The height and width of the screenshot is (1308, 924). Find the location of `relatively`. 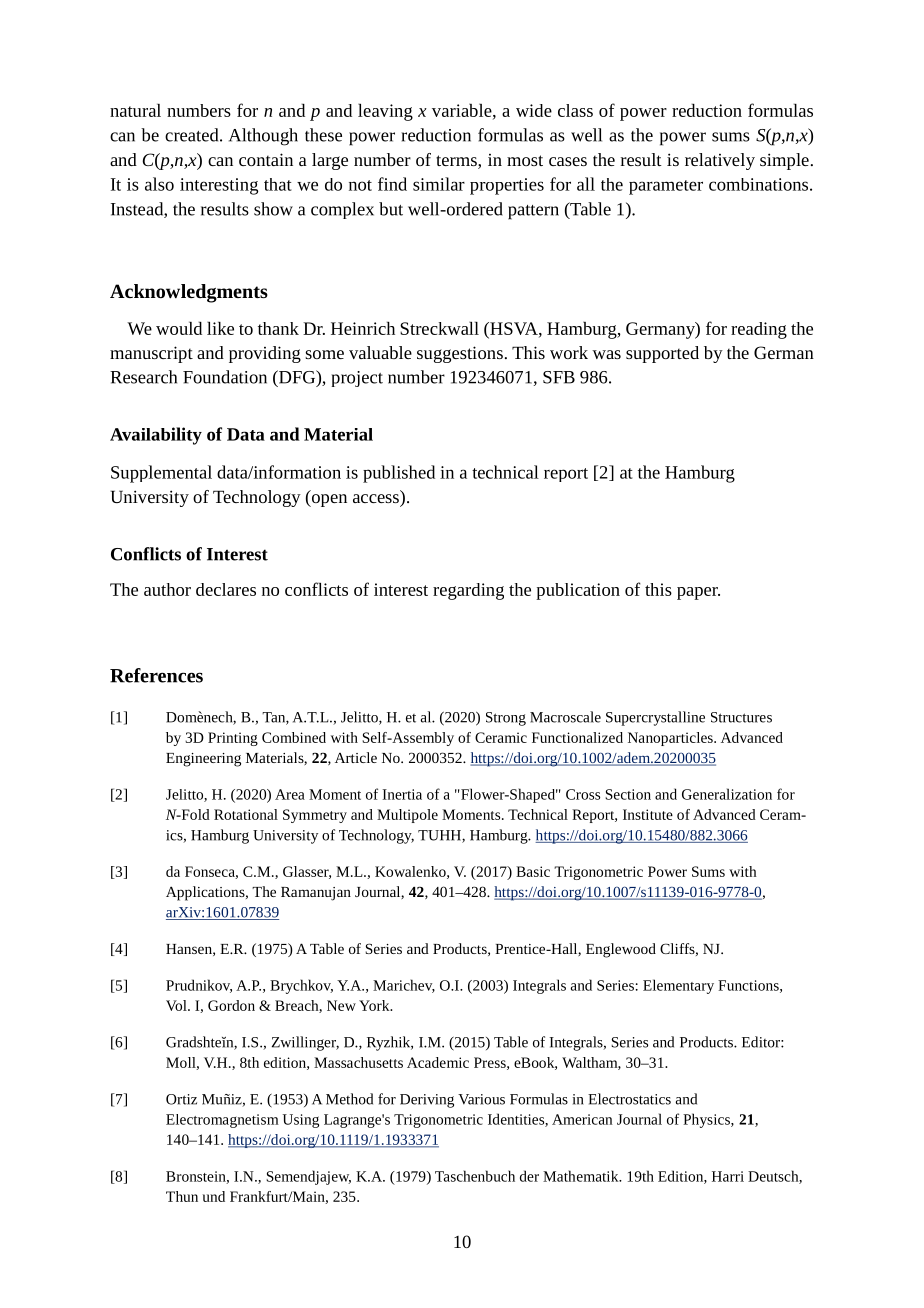

relatively is located at coordinates (720, 161).
